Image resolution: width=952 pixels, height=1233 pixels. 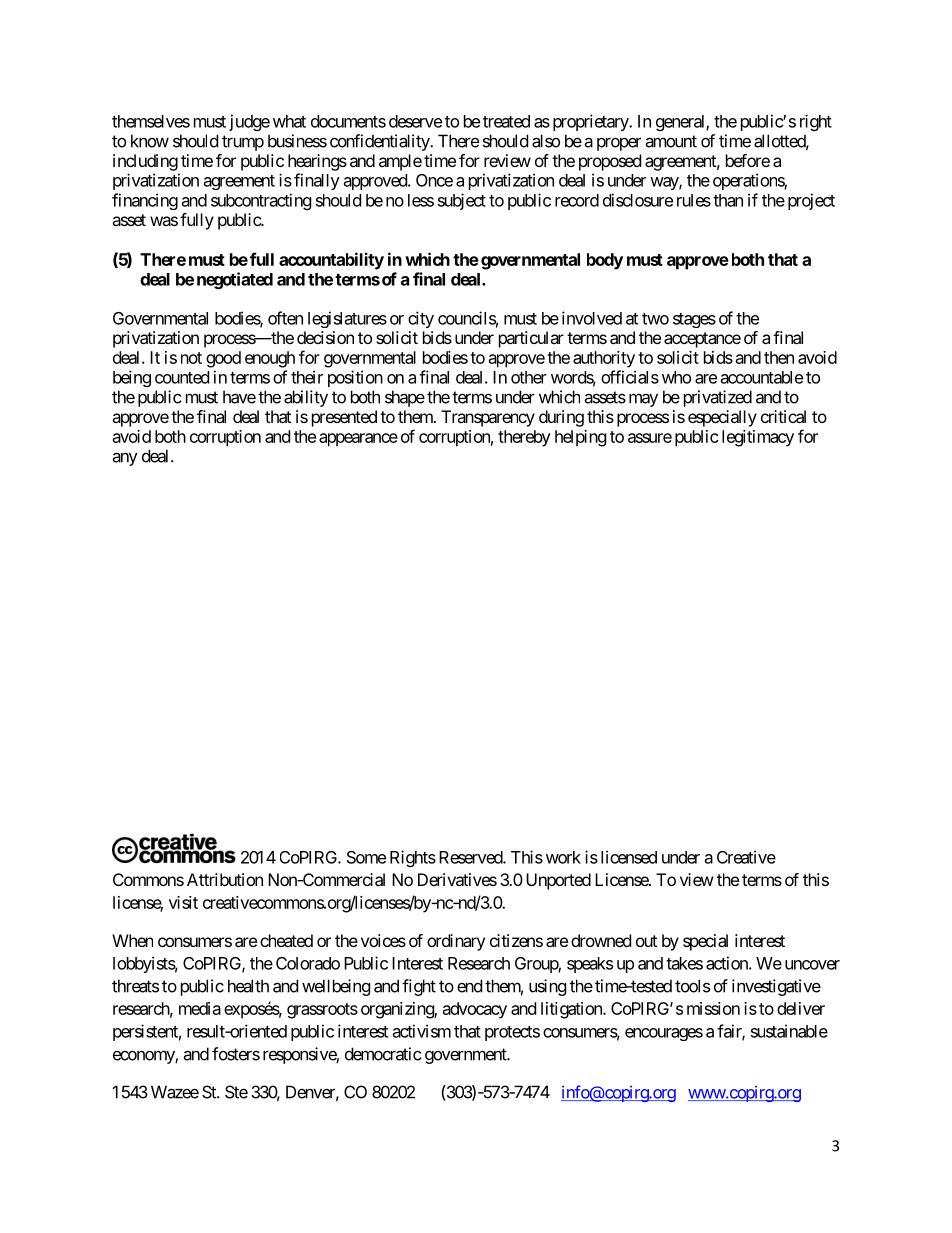 I want to click on mission, so click(x=713, y=1008).
